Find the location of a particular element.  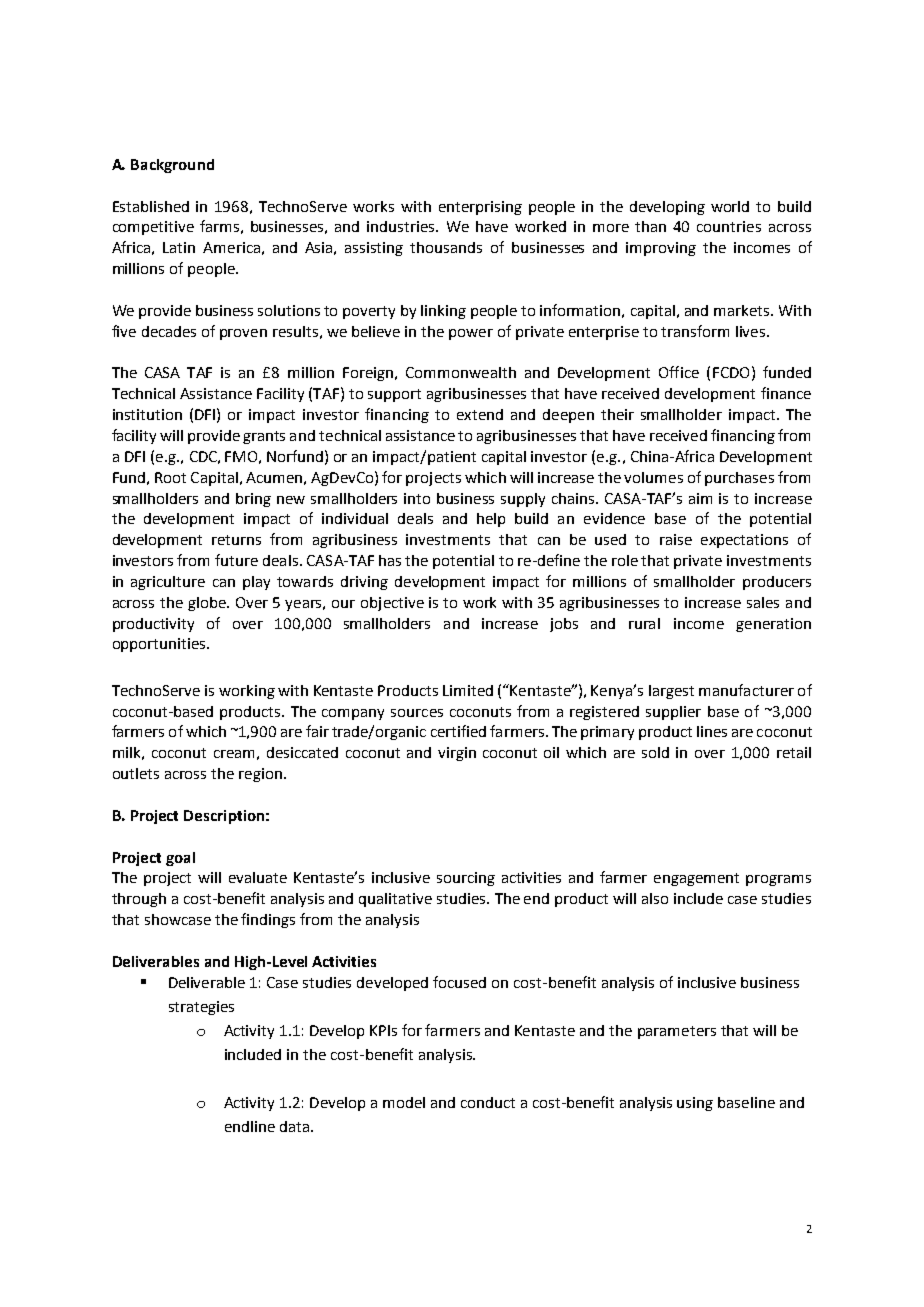

world is located at coordinates (730, 206).
